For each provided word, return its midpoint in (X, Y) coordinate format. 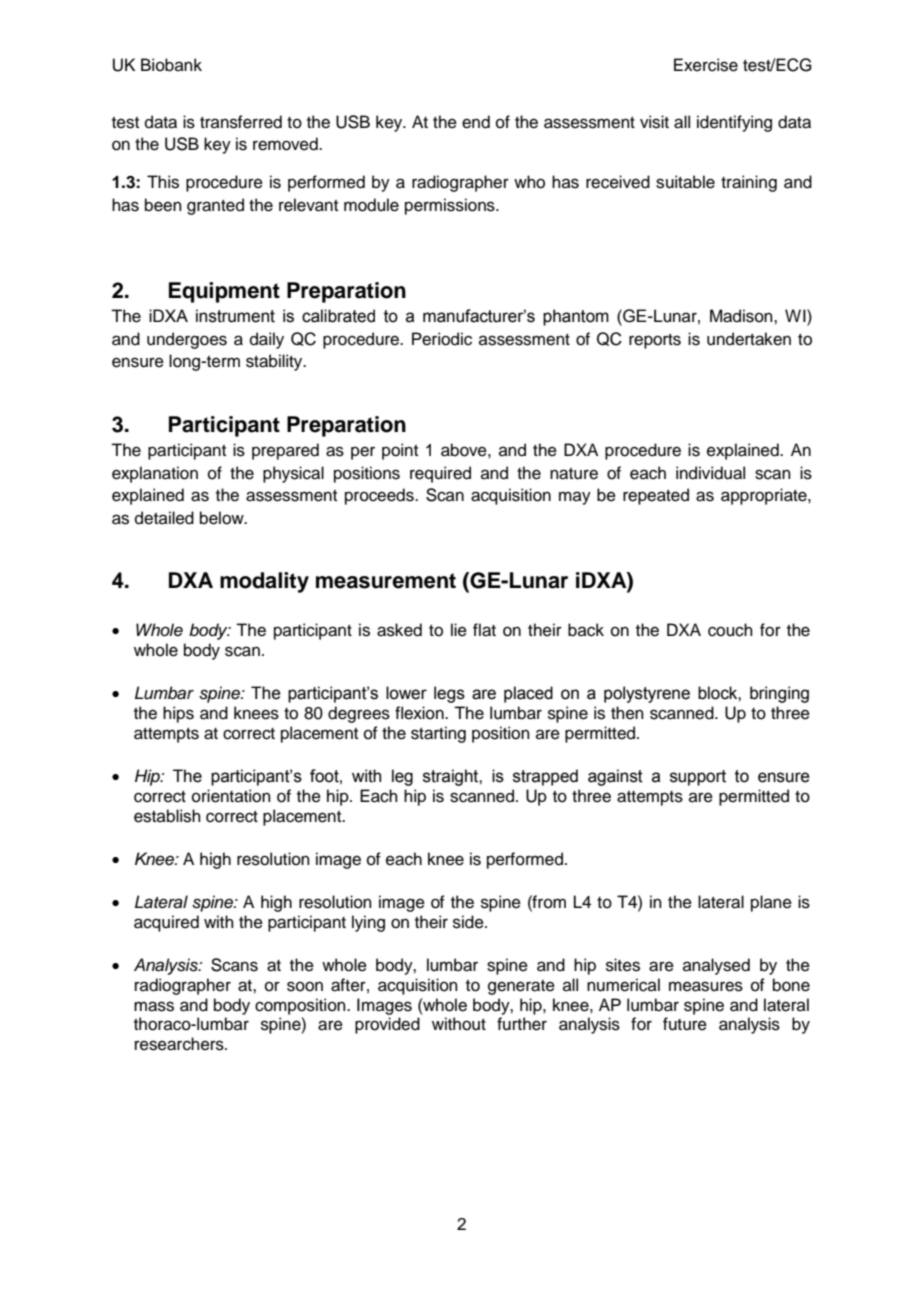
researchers (180, 1044)
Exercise (706, 65)
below (223, 518)
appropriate (765, 496)
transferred (241, 122)
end (476, 122)
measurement (386, 581)
